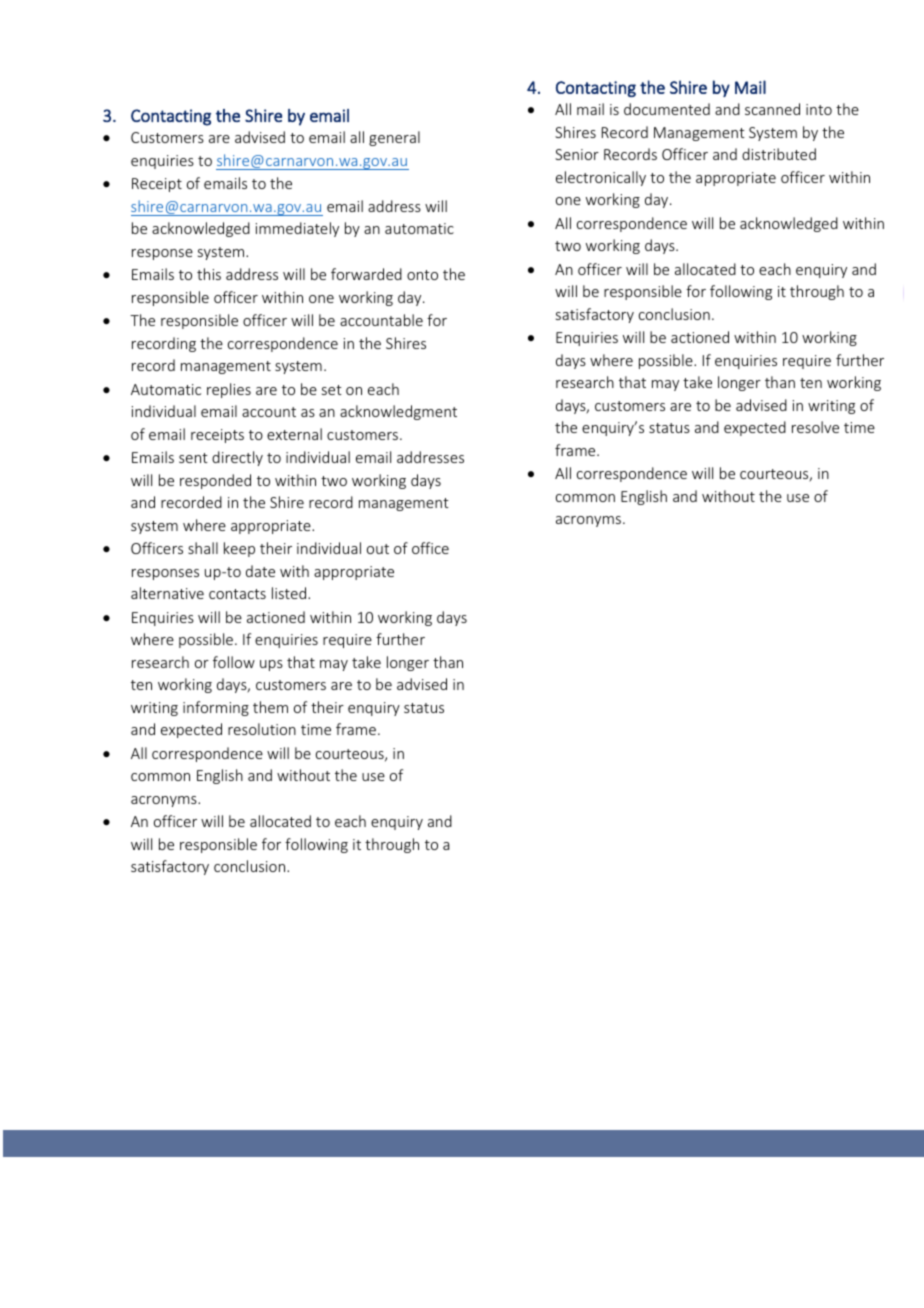  Describe the element at coordinates (394, 138) in the screenshot. I see `general` at that location.
